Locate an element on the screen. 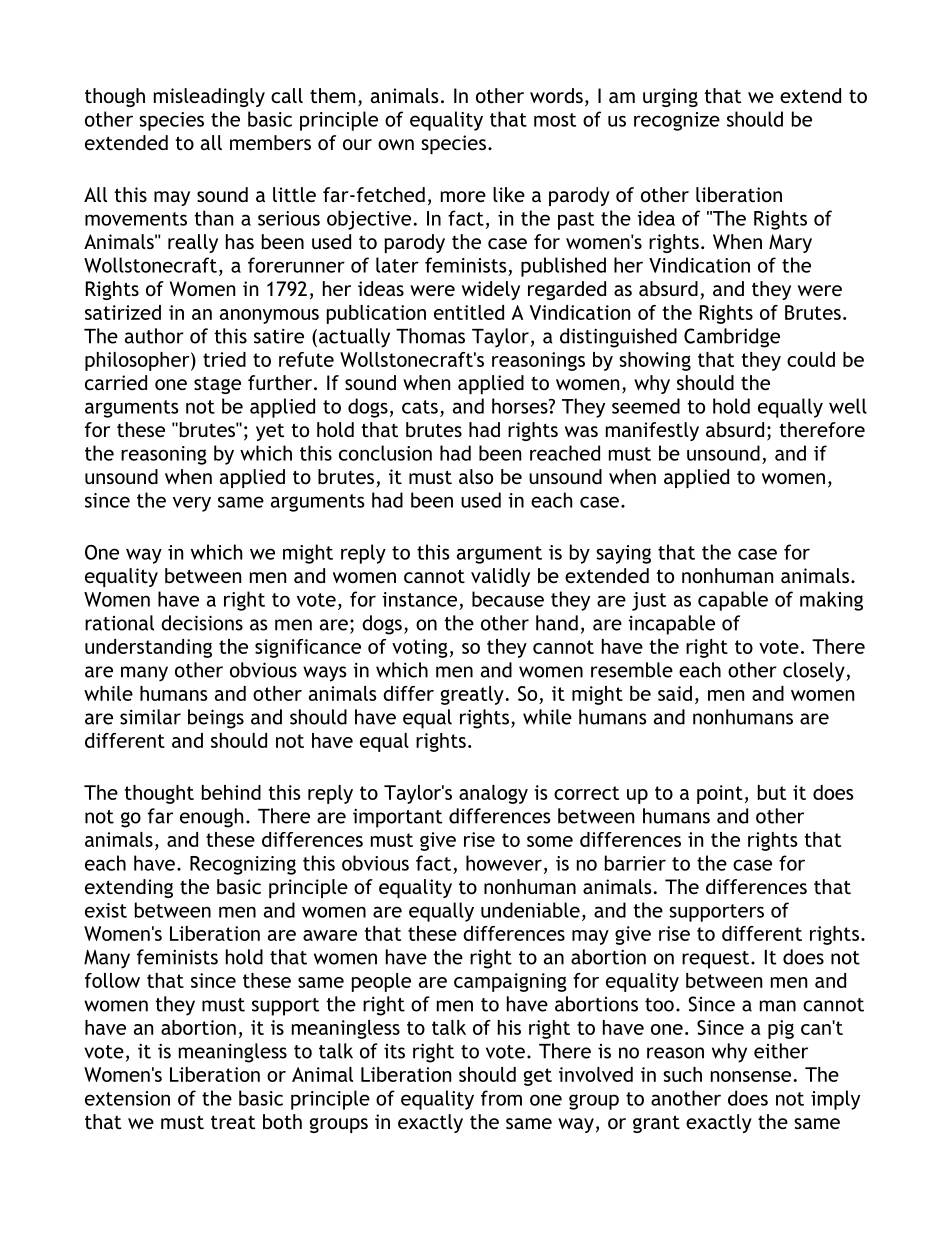 The width and height of the screenshot is (952, 1233). recognize is located at coordinates (677, 121).
